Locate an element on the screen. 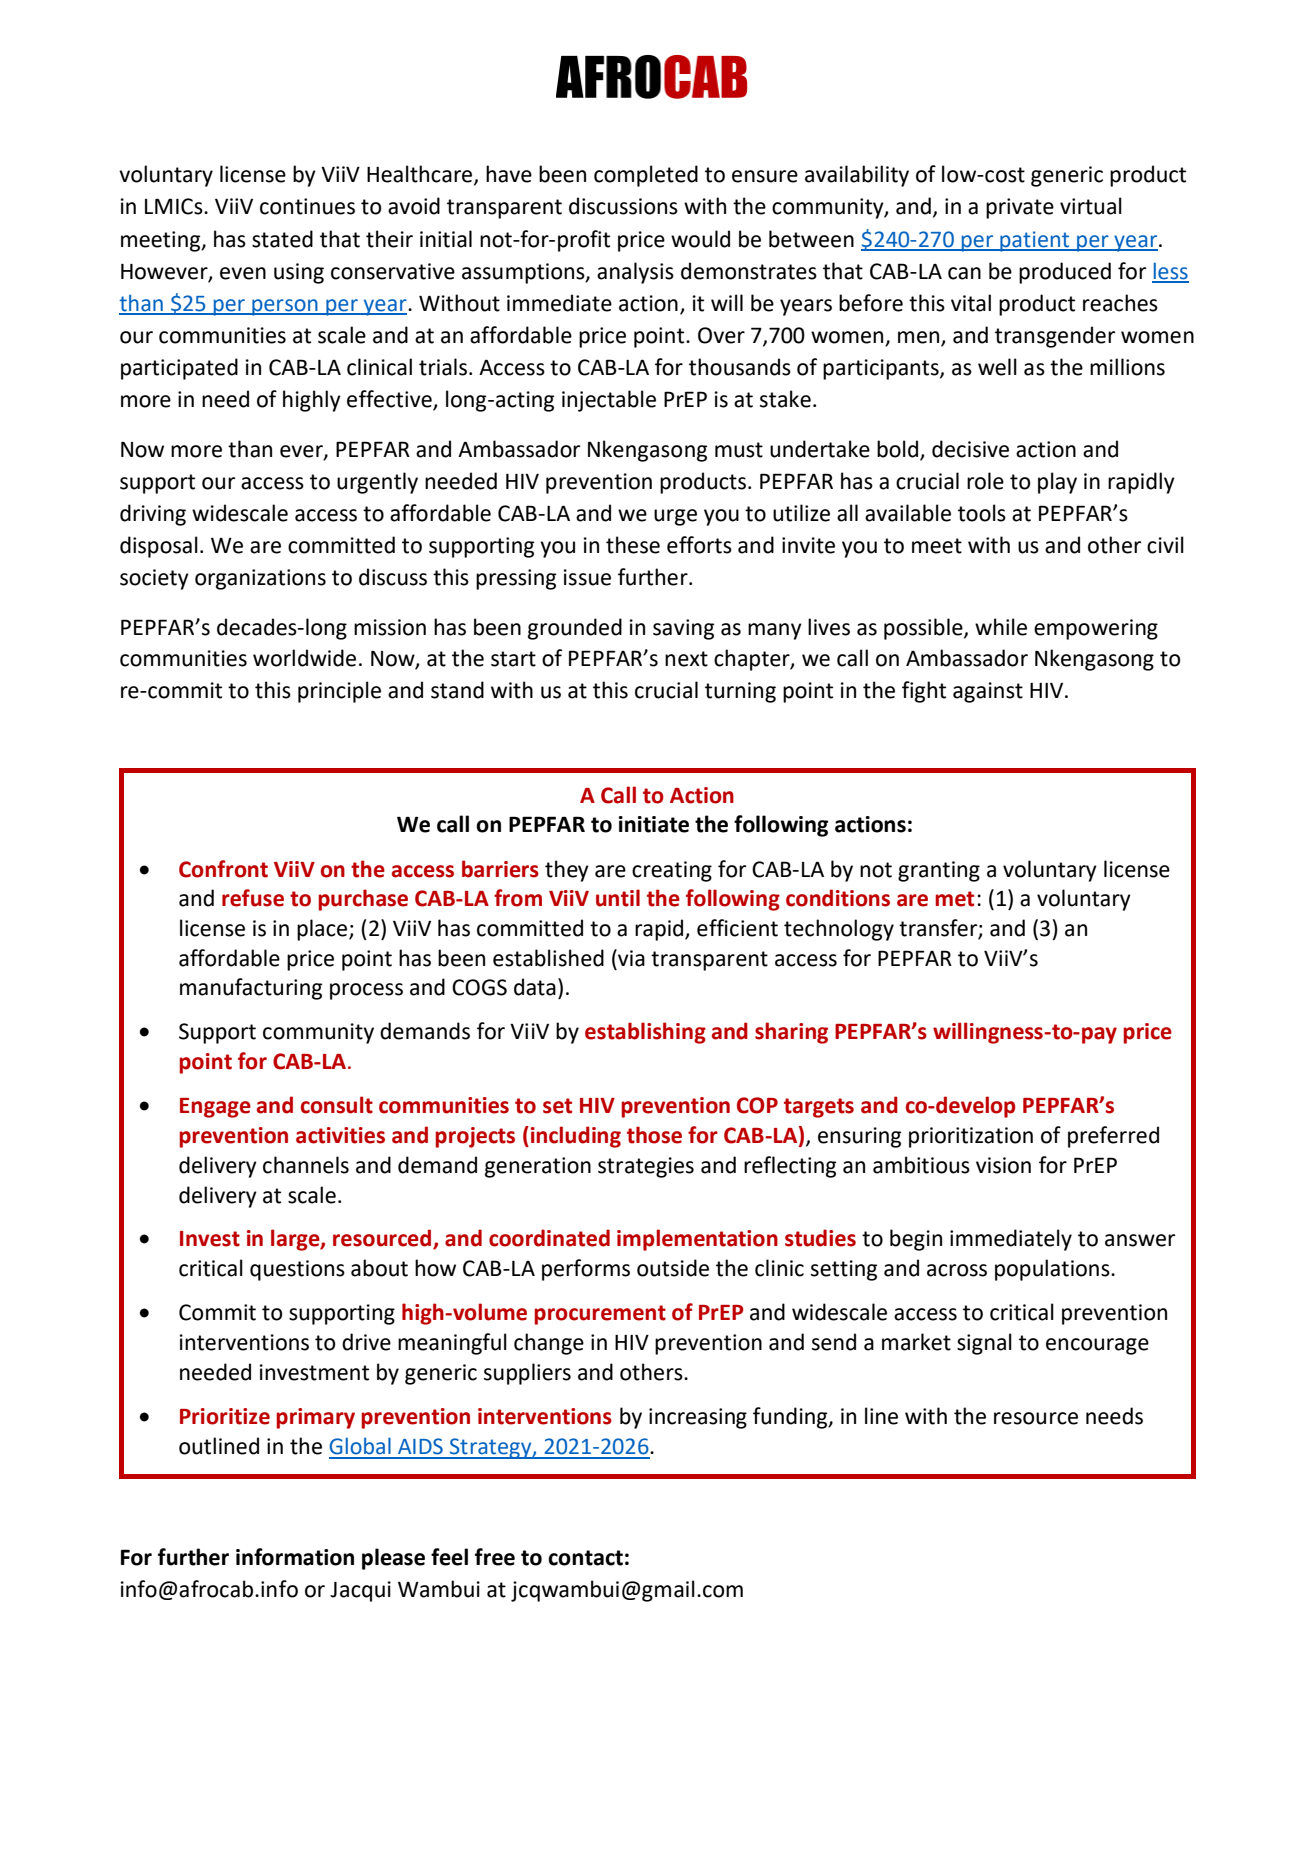 The width and height of the screenshot is (1315, 1861). populations is located at coordinates (1053, 1270).
